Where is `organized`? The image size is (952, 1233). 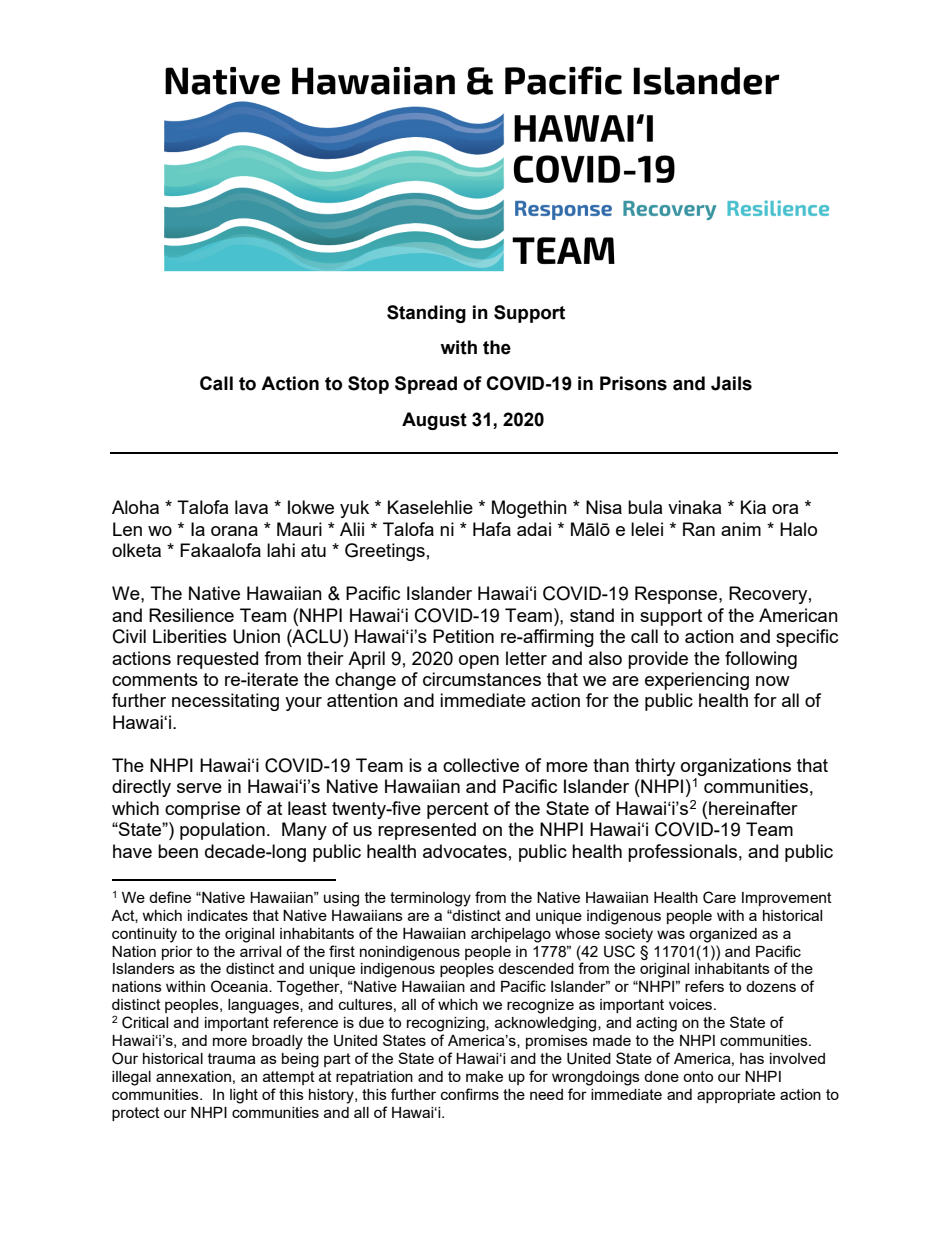
organized is located at coordinates (723, 935).
